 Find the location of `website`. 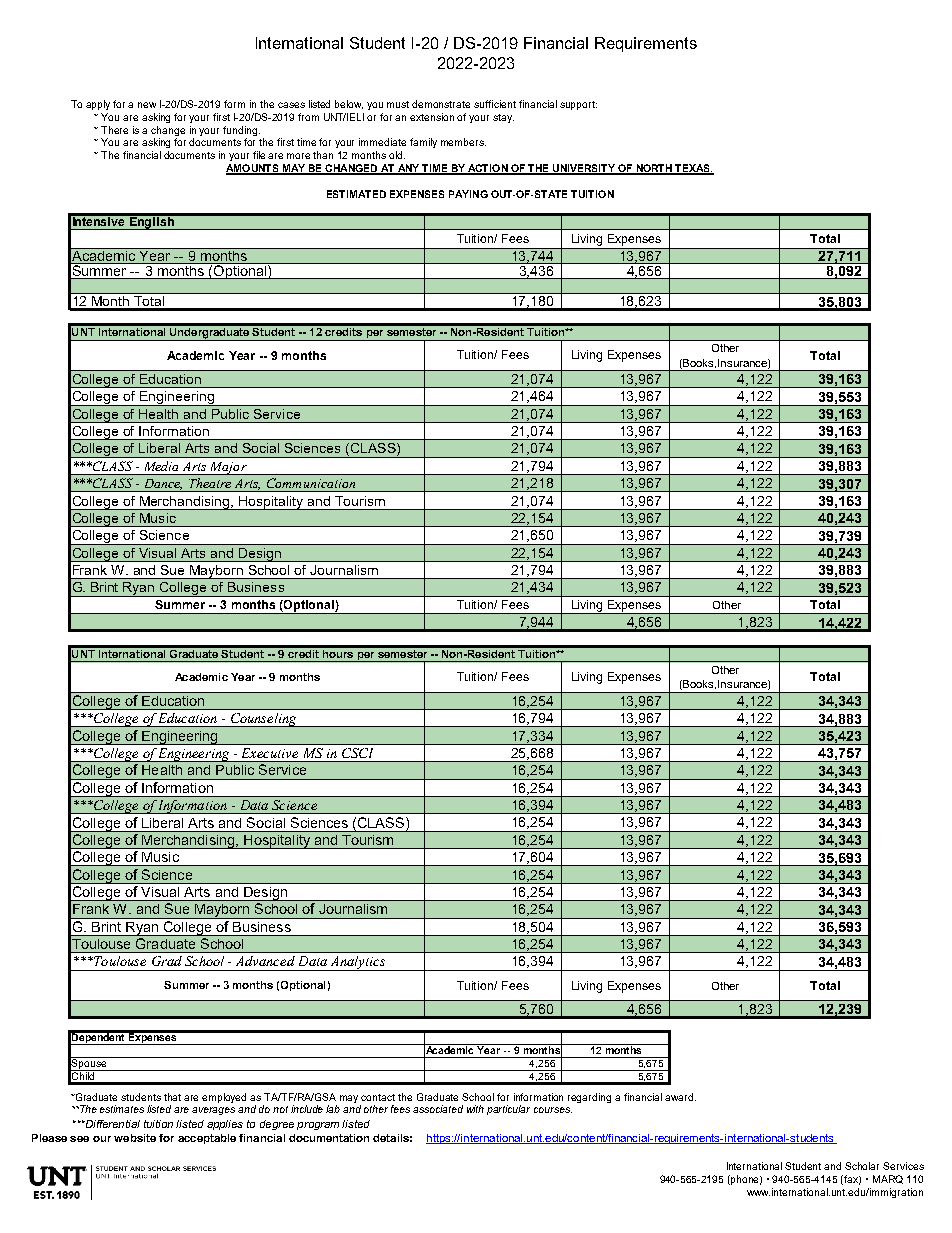

website is located at coordinates (135, 1138).
